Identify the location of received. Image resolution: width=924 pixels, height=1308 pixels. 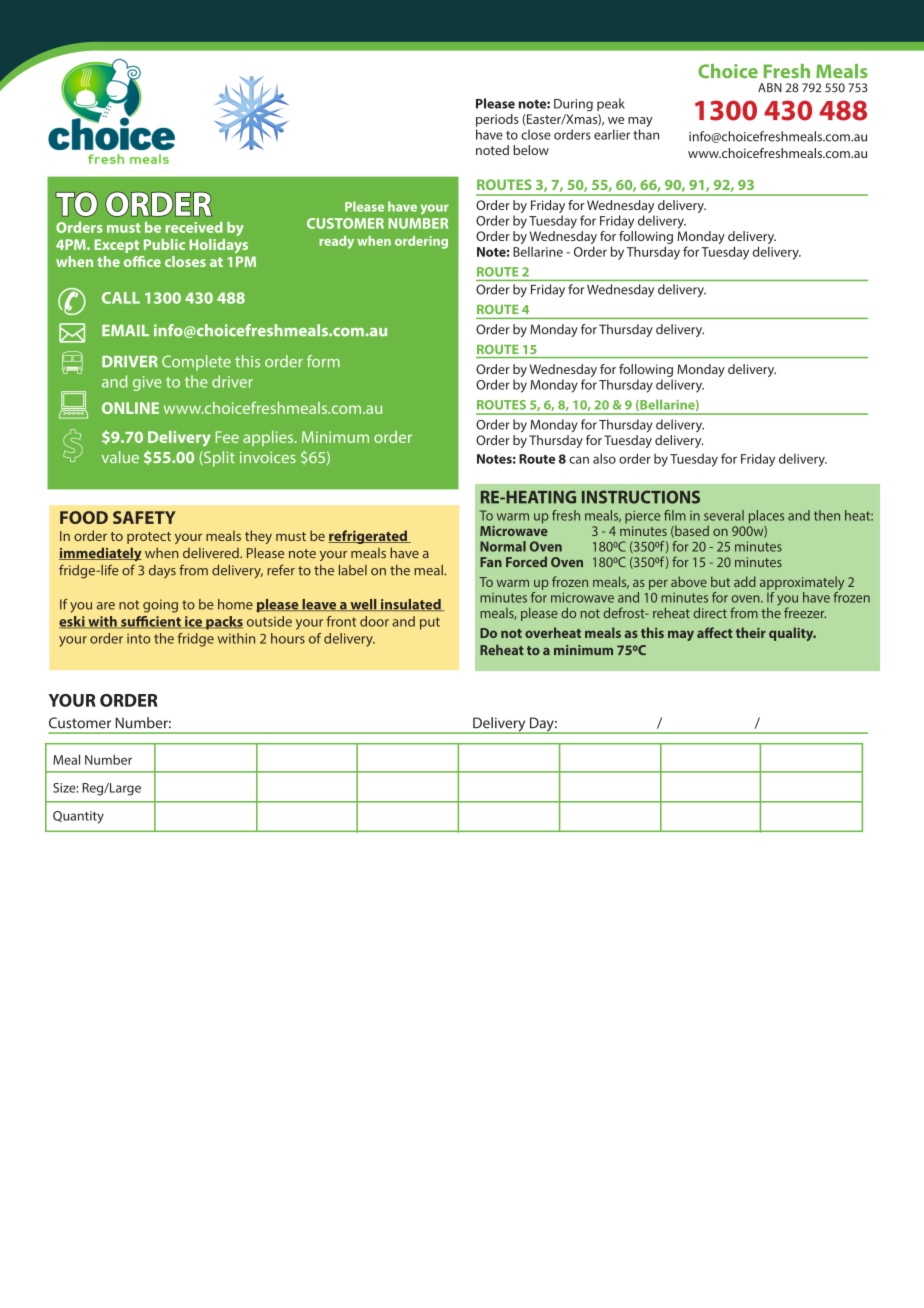
(194, 227).
